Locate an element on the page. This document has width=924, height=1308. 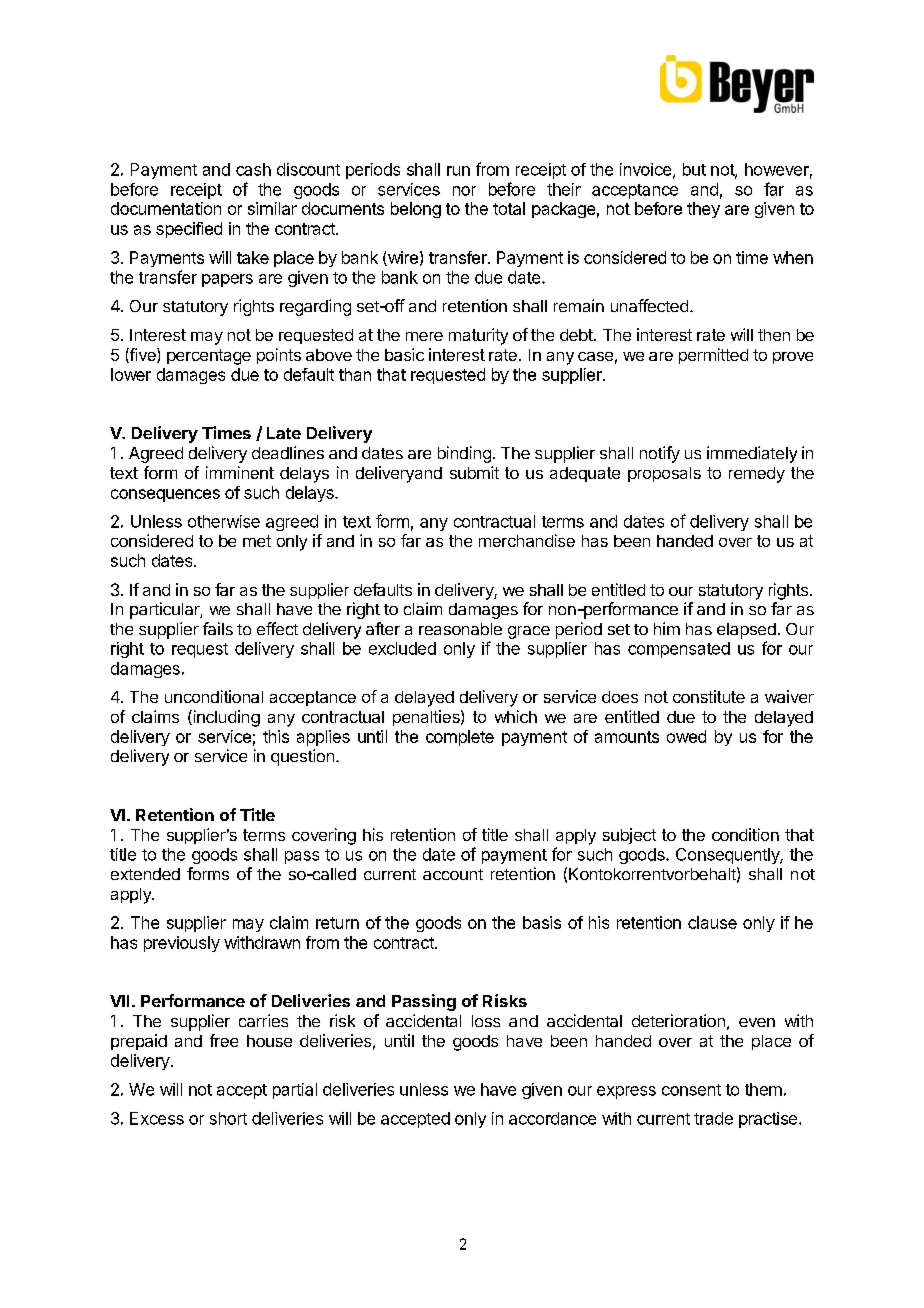
nor is located at coordinates (464, 191).
